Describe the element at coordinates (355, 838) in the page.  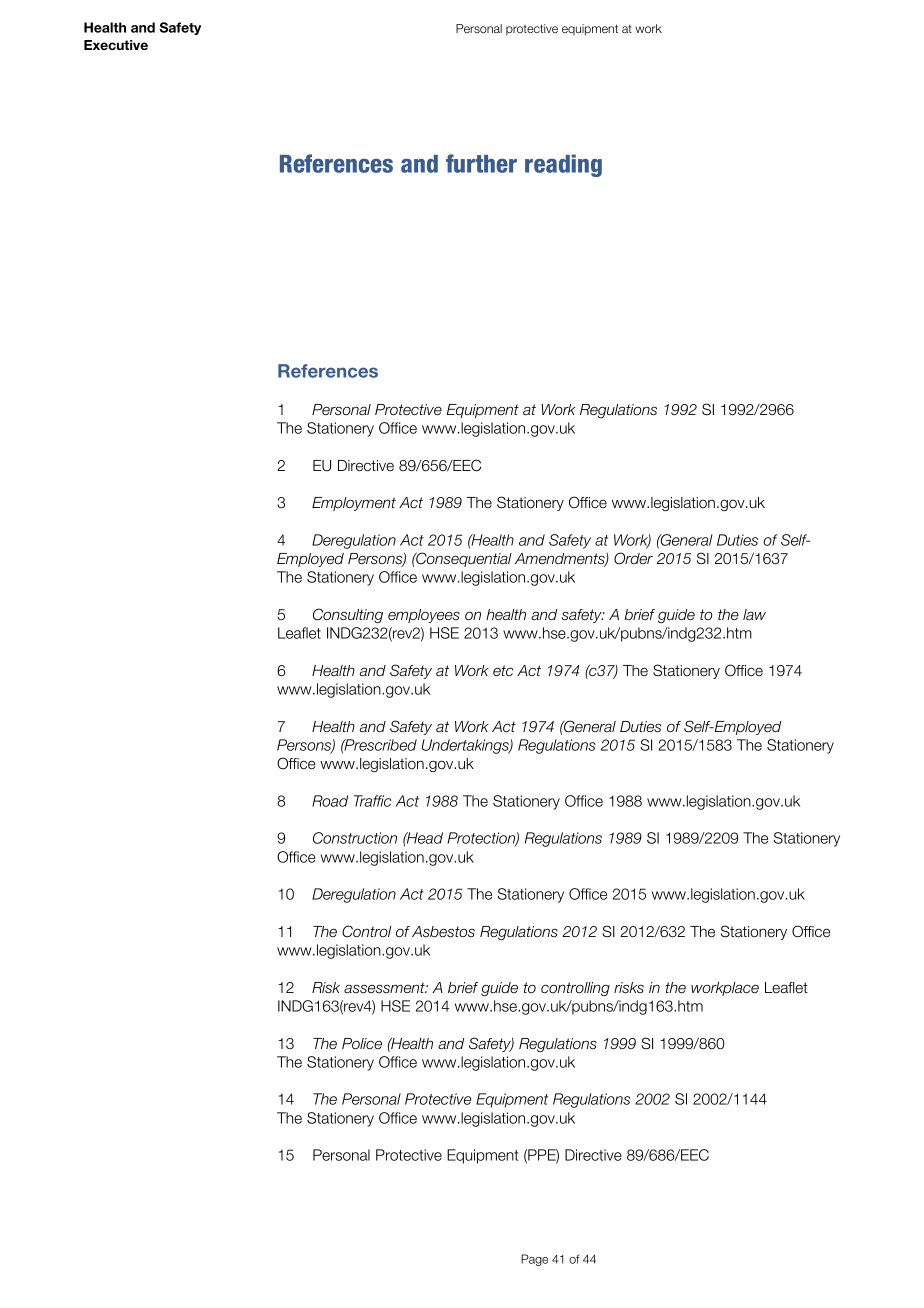
I see `Construction` at that location.
